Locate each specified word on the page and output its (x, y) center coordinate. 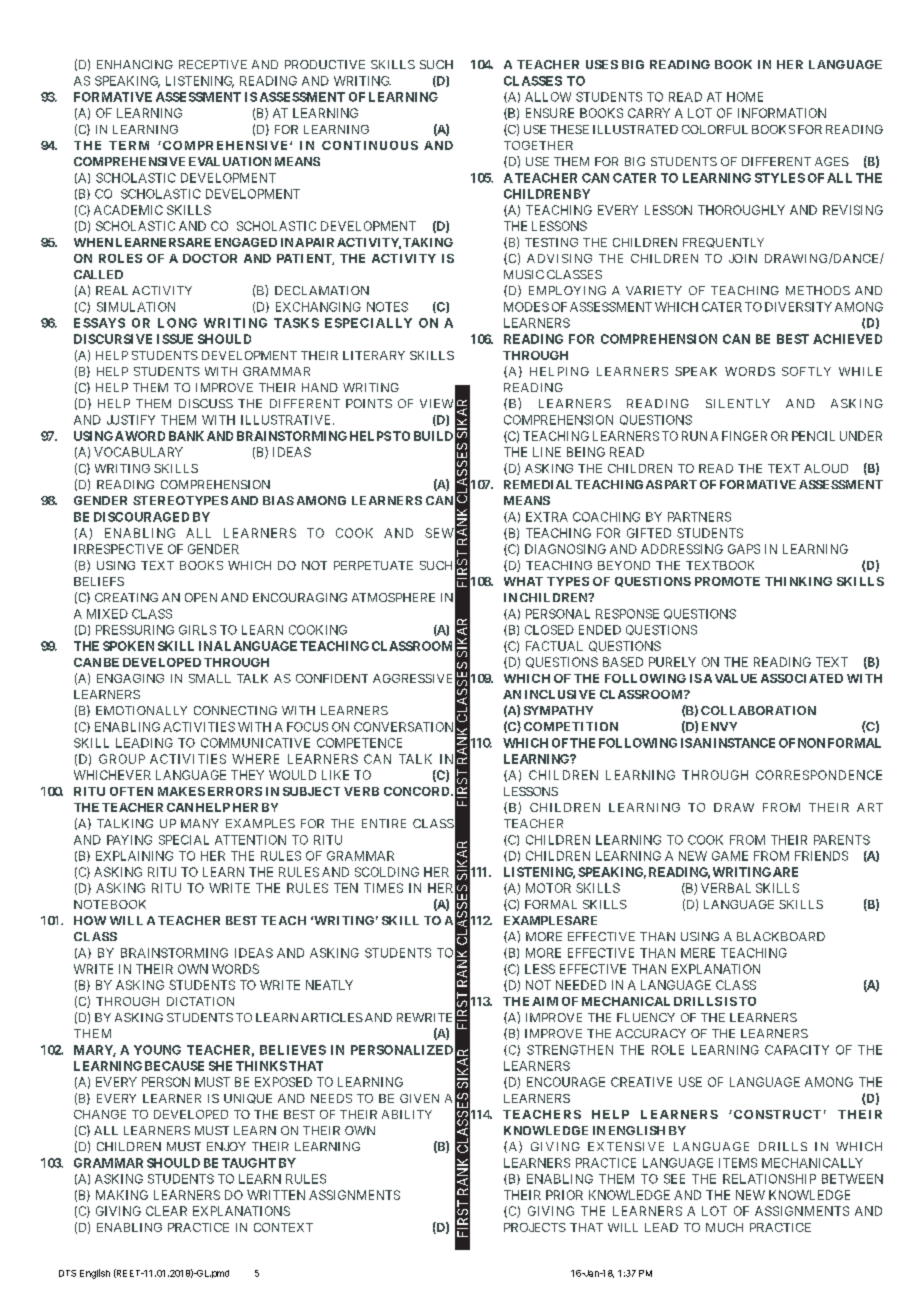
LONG (177, 323)
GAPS (744, 549)
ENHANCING (135, 64)
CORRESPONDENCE (819, 775)
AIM (545, 1001)
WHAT (523, 581)
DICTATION (200, 1001)
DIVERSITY (798, 307)
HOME (745, 97)
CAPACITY (797, 1050)
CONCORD (418, 791)
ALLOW (548, 97)
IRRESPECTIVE (118, 549)
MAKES (181, 791)
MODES (526, 307)
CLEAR (166, 1211)
